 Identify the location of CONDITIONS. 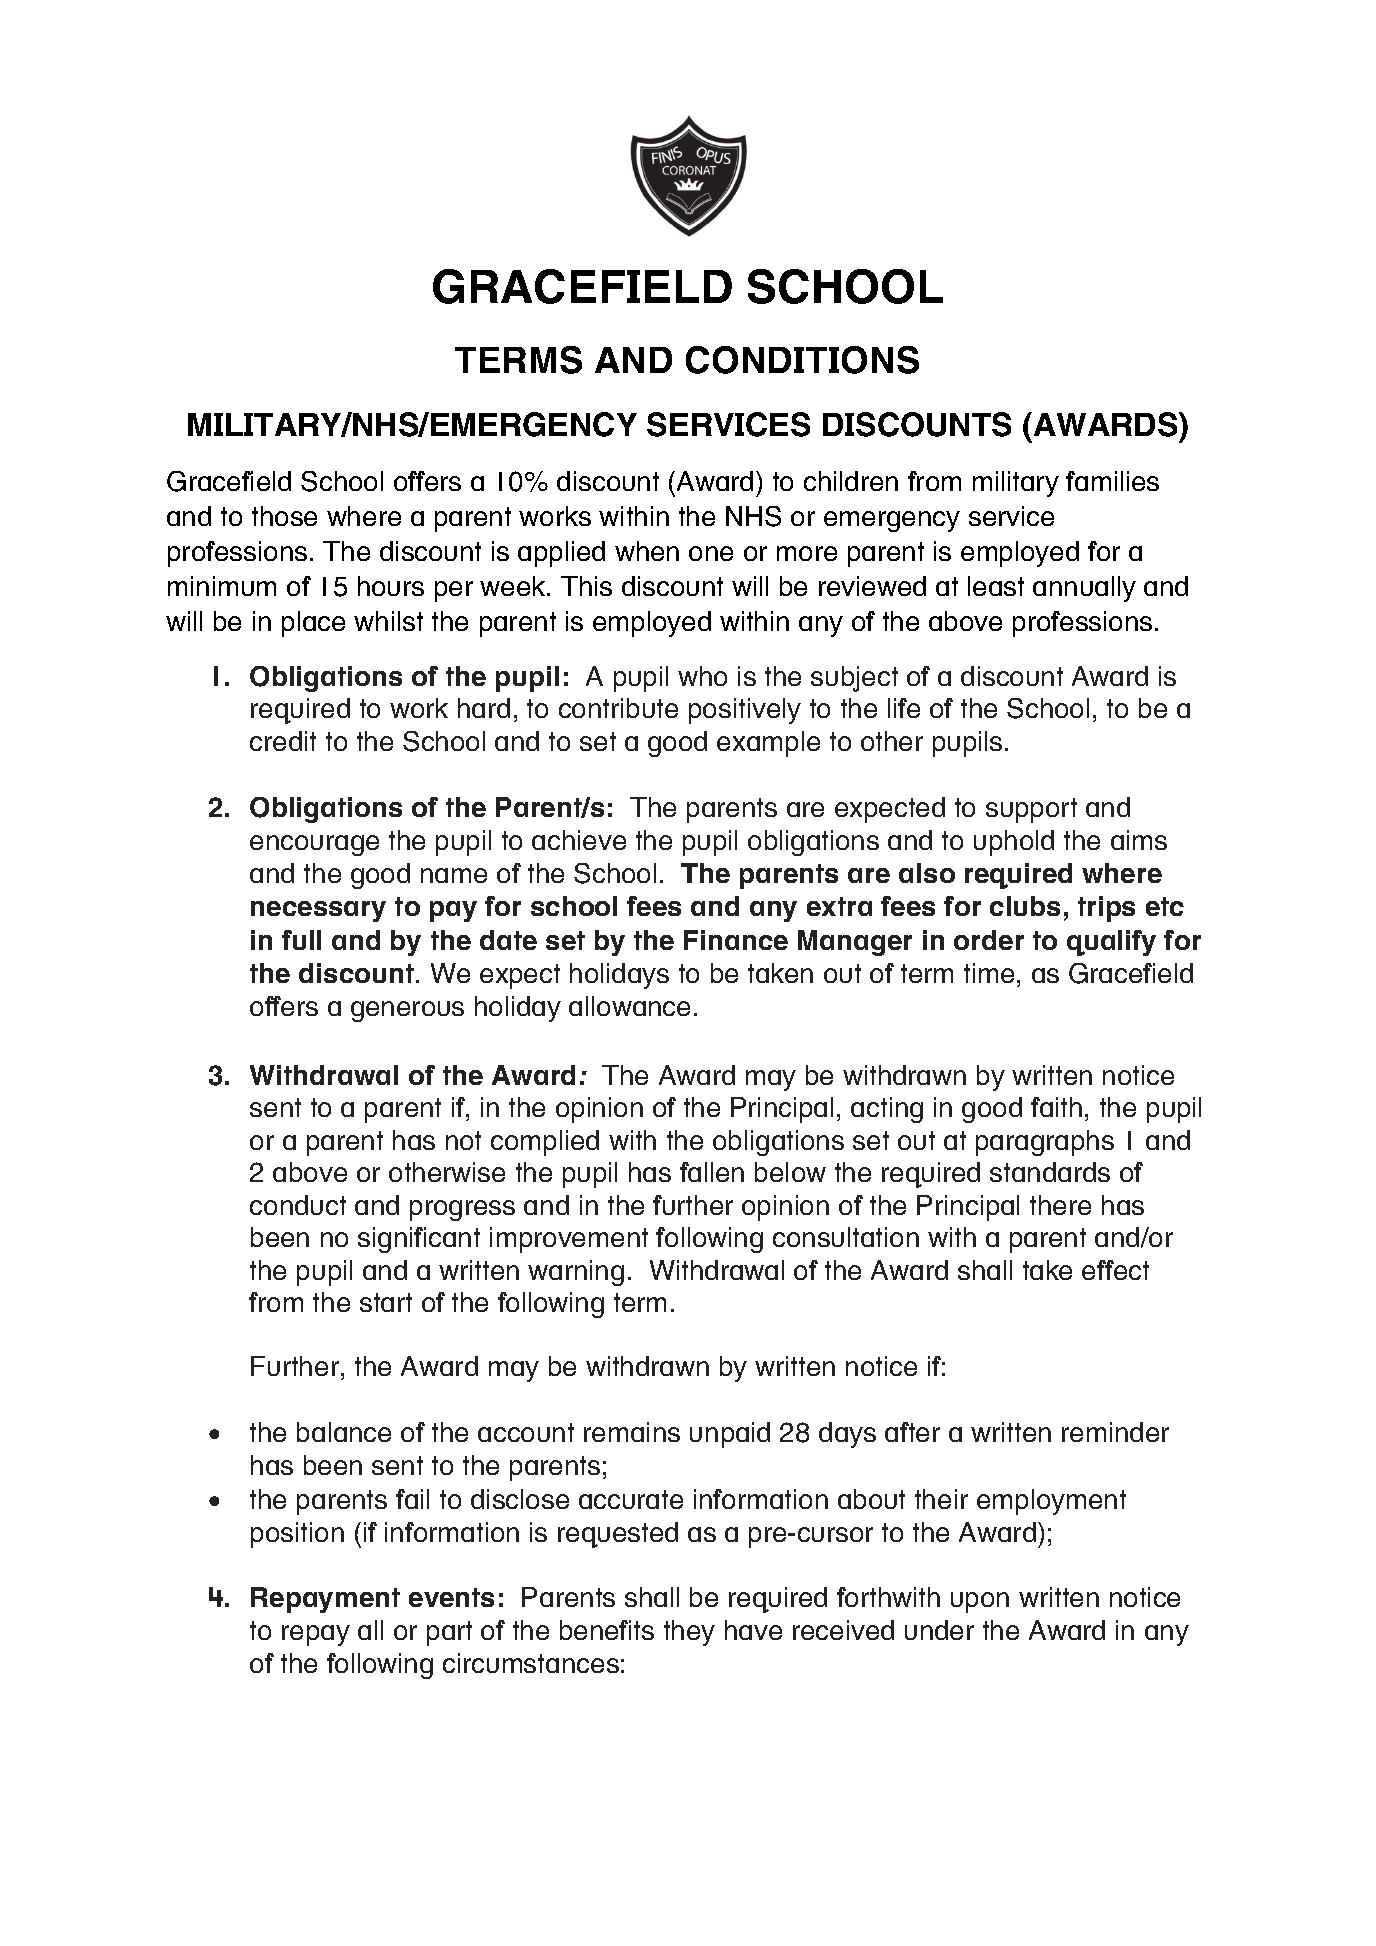
(802, 360).
